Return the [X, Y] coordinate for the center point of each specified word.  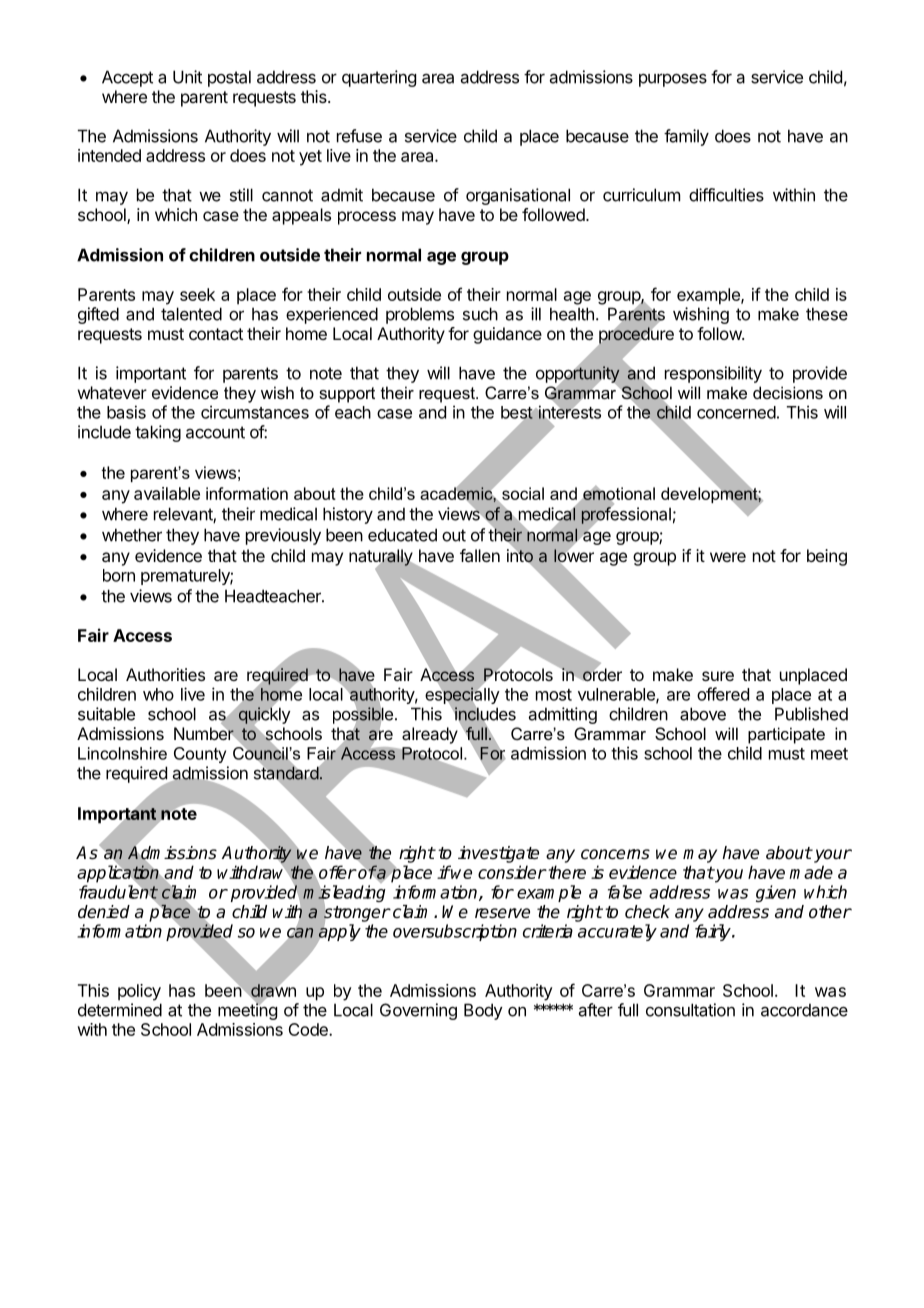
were [728, 557]
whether [132, 535]
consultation [690, 1010]
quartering [379, 78]
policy [139, 992]
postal [229, 78]
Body [483, 1011]
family [686, 137]
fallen [480, 555]
